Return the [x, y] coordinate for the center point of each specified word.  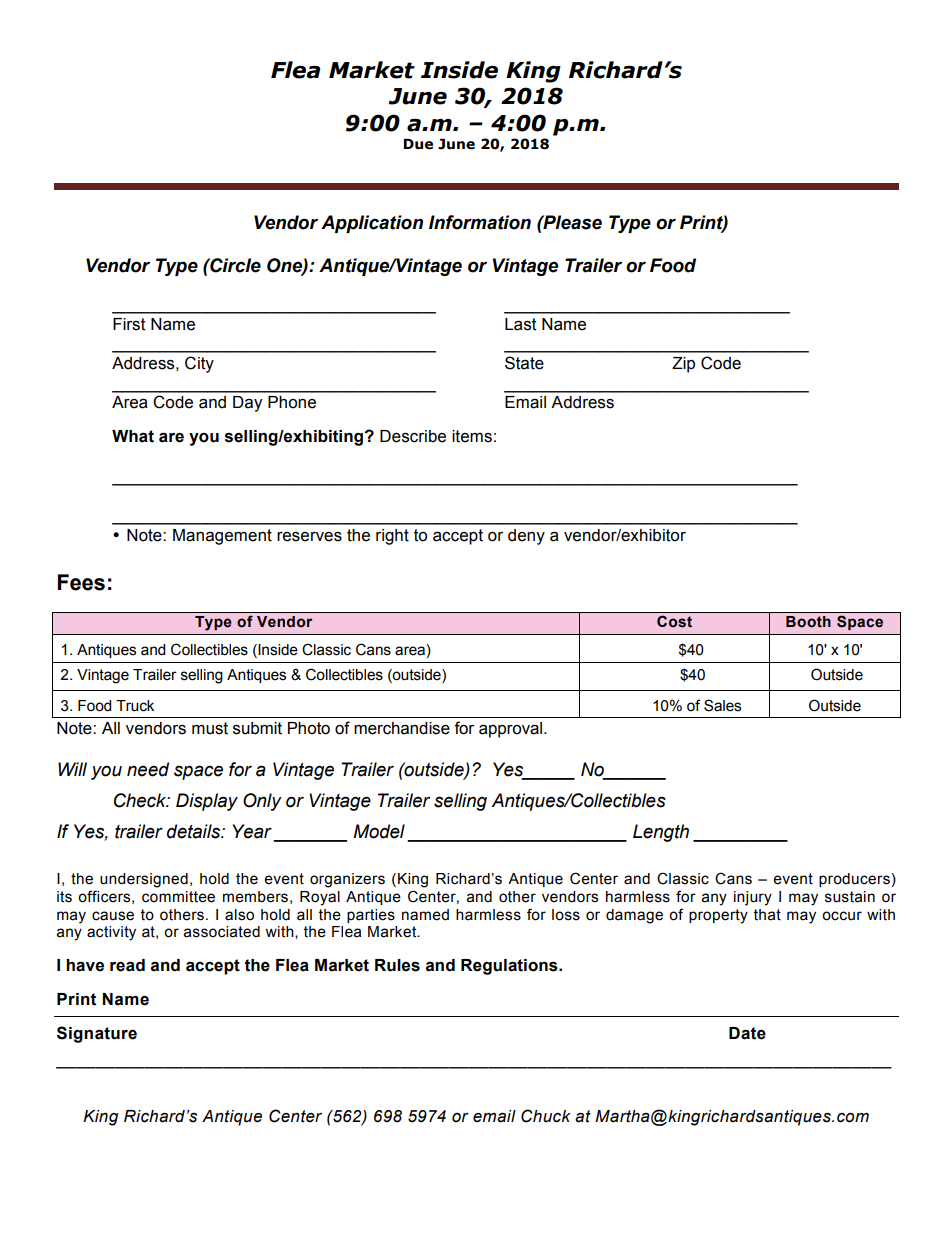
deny [526, 537]
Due [418, 144]
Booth [808, 622]
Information [480, 222]
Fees [81, 582]
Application [372, 224]
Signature [97, 1034]
